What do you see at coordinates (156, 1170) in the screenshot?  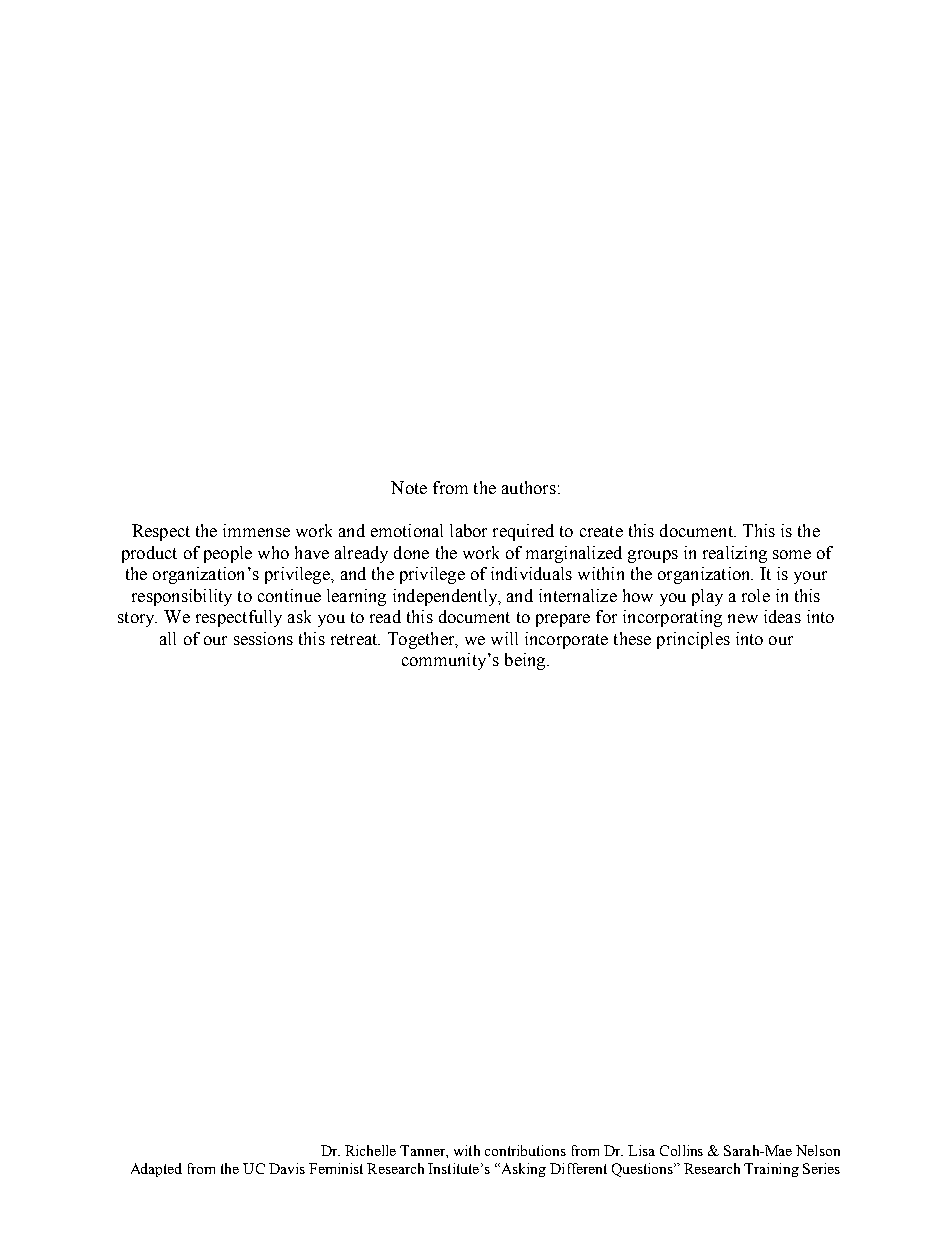 I see `Adapted` at bounding box center [156, 1170].
